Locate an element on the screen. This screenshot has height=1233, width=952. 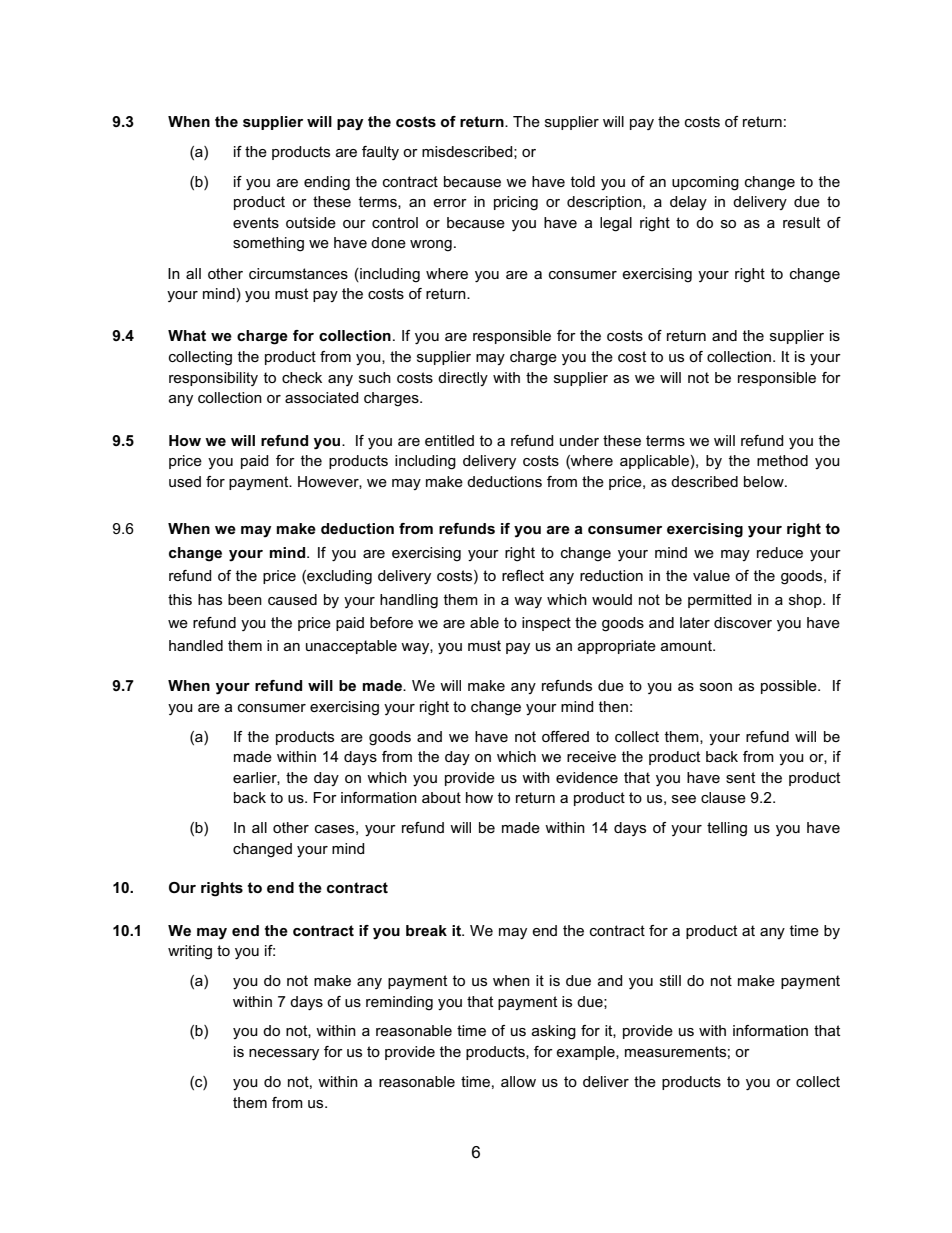
events is located at coordinates (256, 222).
